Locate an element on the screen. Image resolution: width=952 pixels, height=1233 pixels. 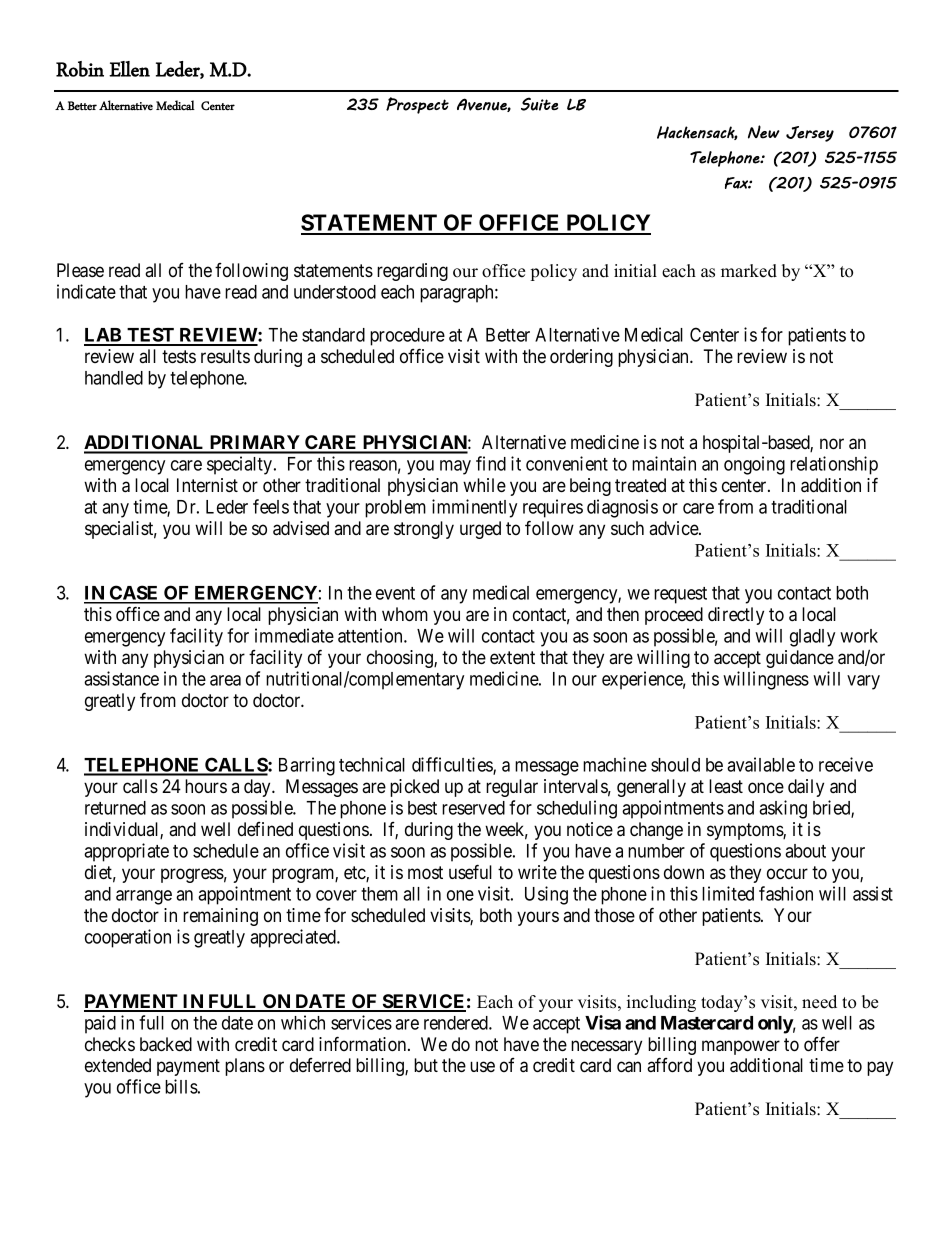
reserved is located at coordinates (473, 808).
